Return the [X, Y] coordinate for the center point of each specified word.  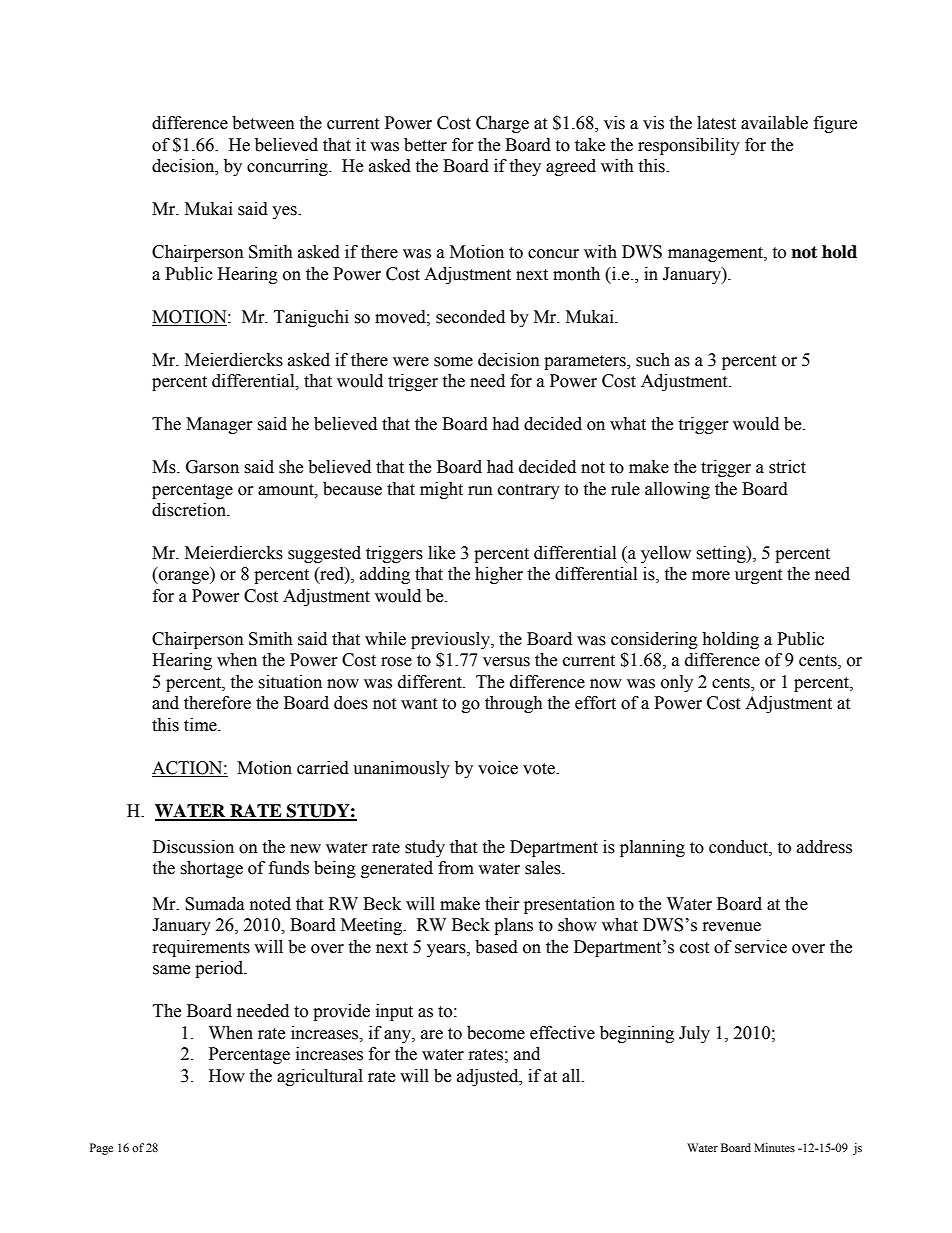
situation [290, 682]
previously [451, 640]
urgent [758, 576]
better [425, 145]
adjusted [489, 1077]
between [263, 123]
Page [101, 1149]
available [774, 123]
